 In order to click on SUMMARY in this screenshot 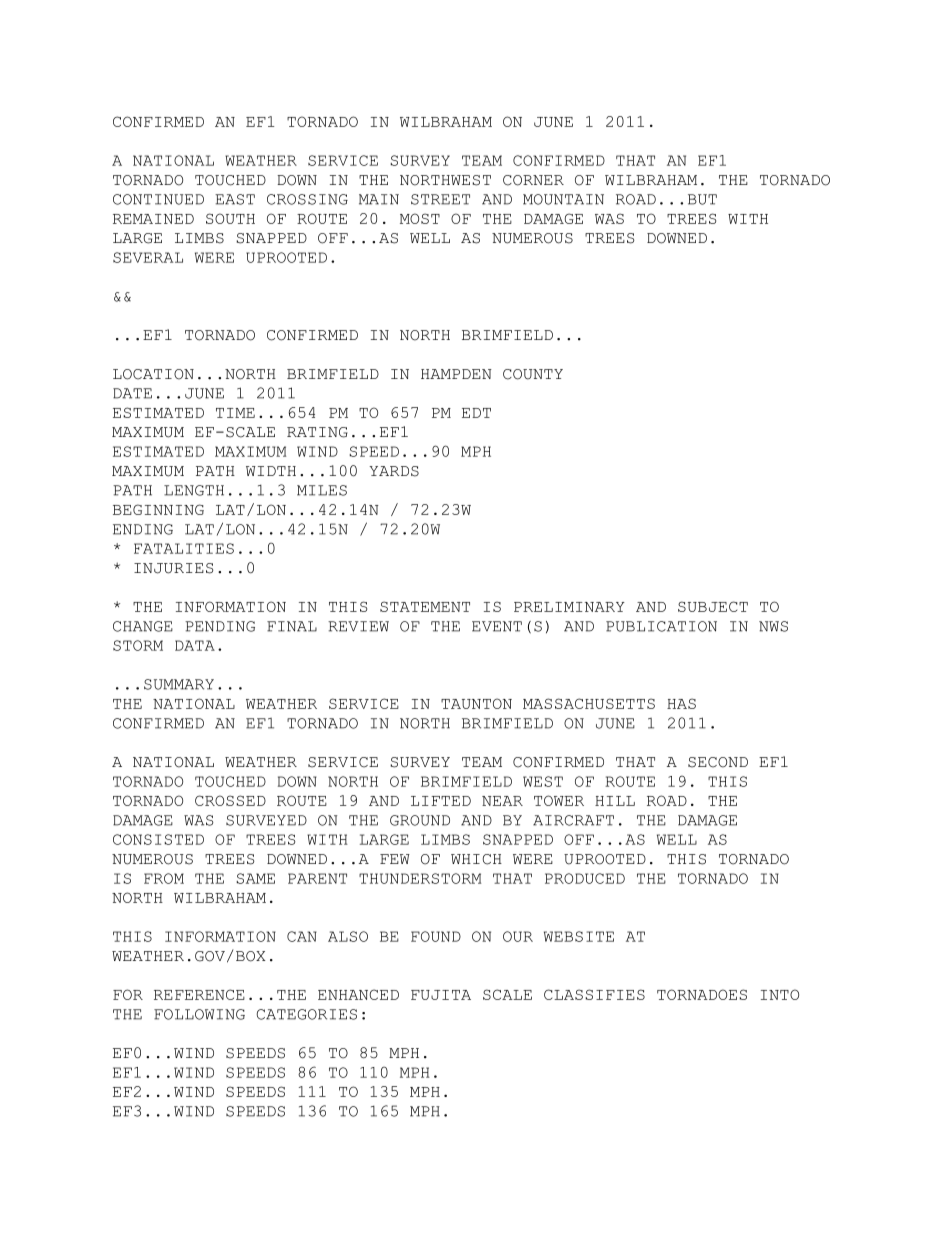, I will do `click(179, 684)`.
